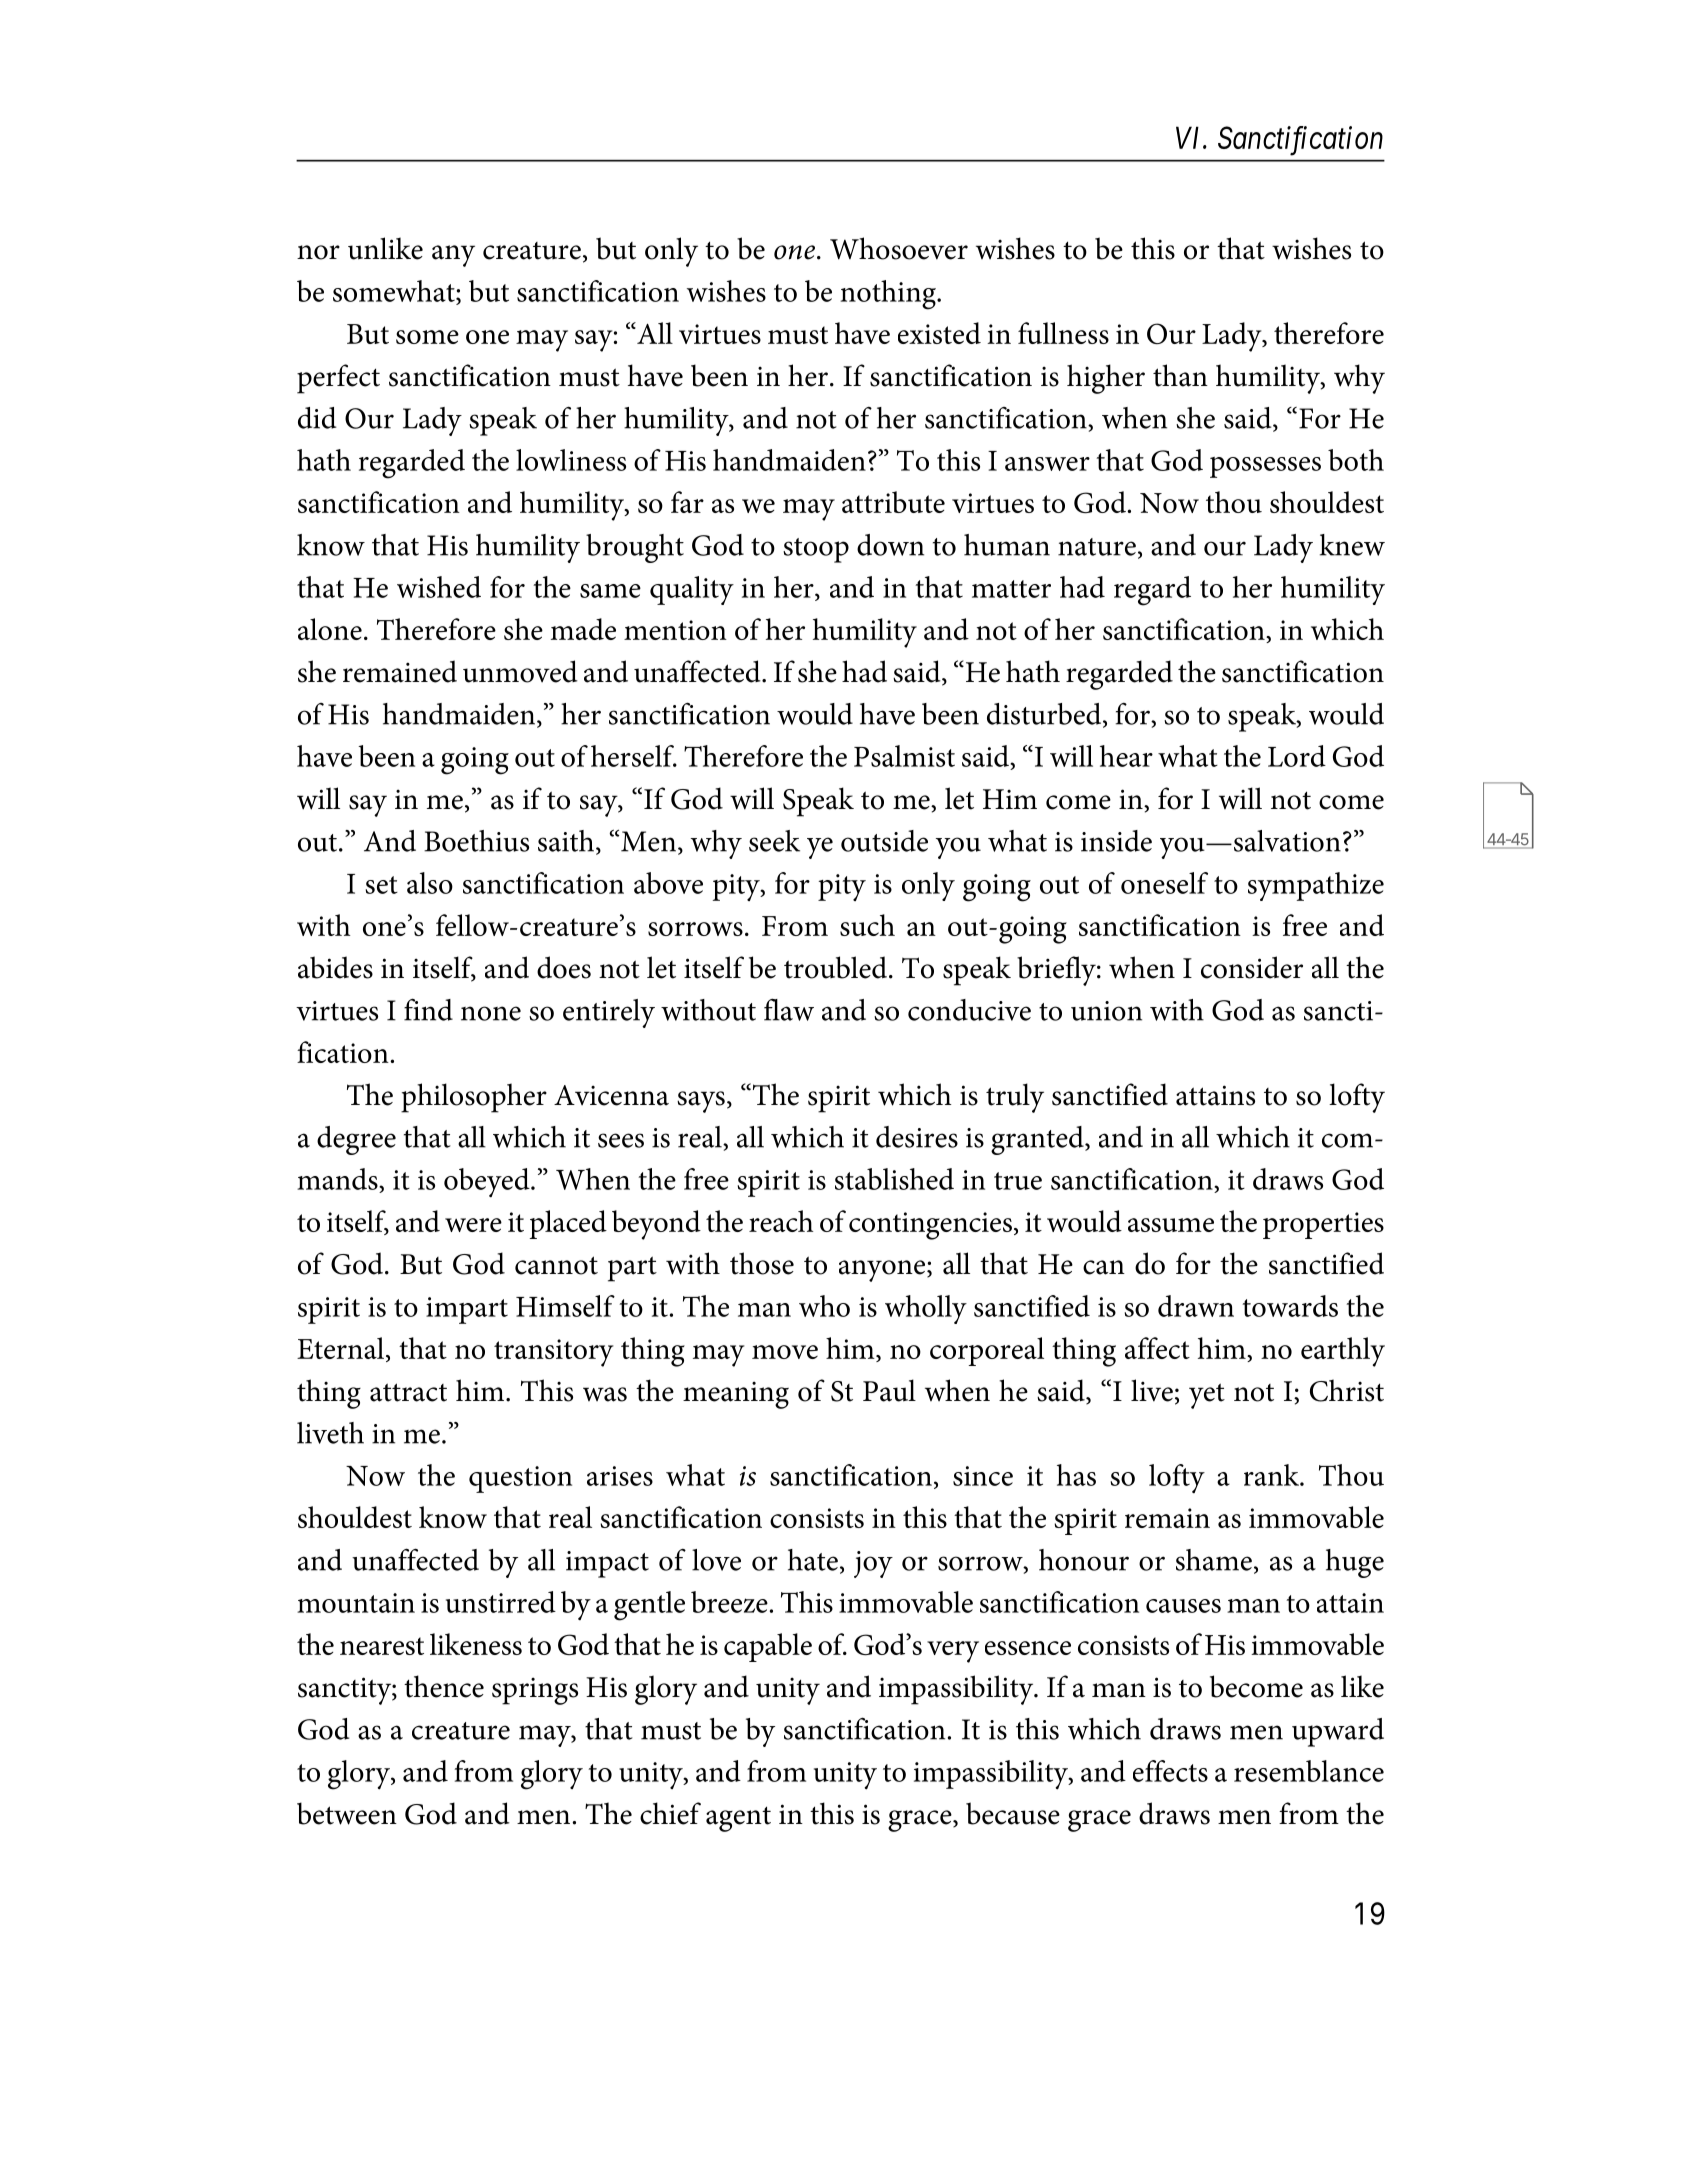  What do you see at coordinates (789, 1010) in the screenshot?
I see `flaw` at bounding box center [789, 1010].
